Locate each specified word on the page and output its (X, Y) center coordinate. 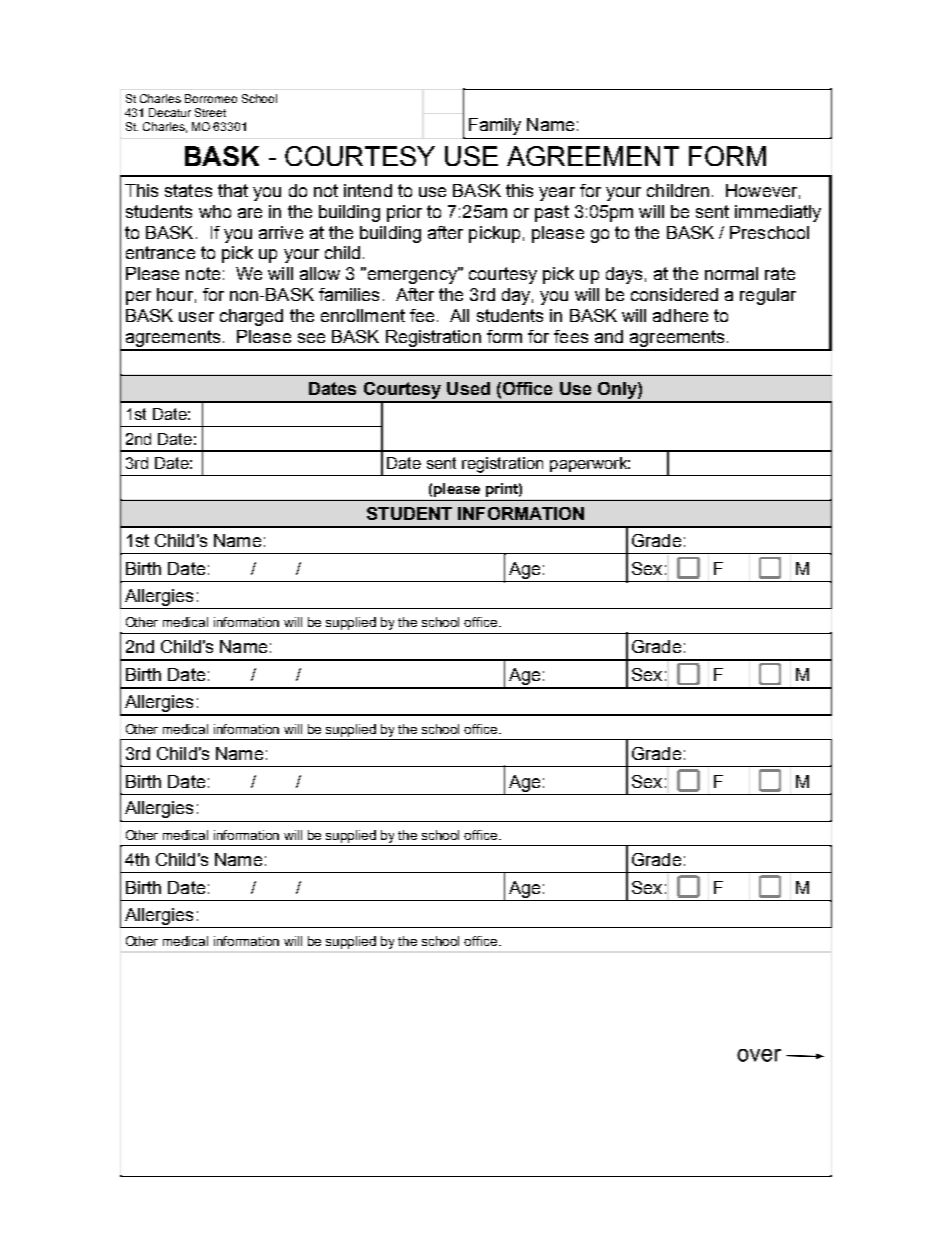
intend (368, 190)
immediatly (778, 213)
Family (495, 126)
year (557, 194)
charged (251, 317)
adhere (680, 315)
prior (404, 213)
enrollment (363, 315)
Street (210, 112)
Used (468, 388)
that (233, 190)
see (311, 338)
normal (731, 273)
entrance (160, 252)
